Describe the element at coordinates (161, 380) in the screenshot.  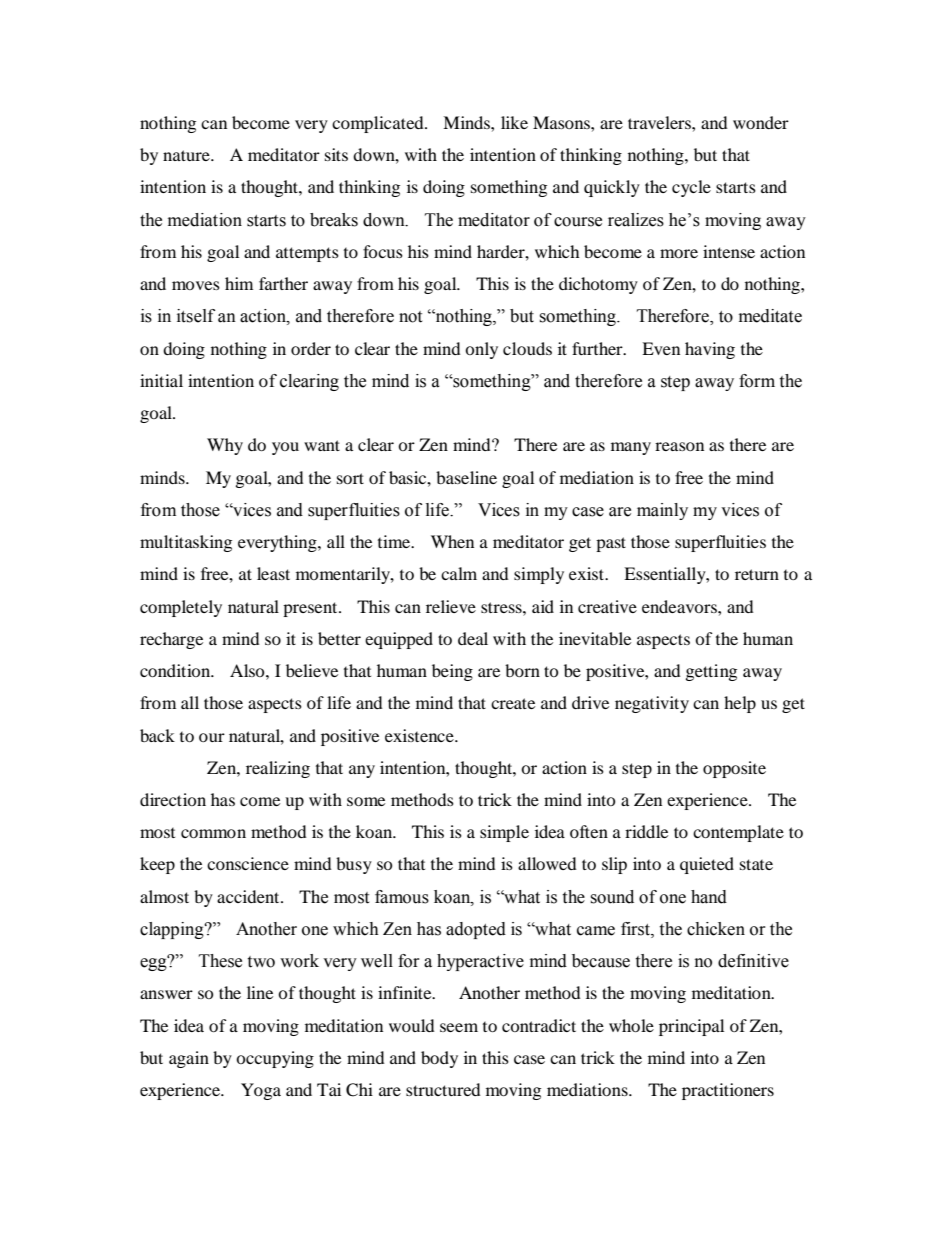
I see `initial` at that location.
